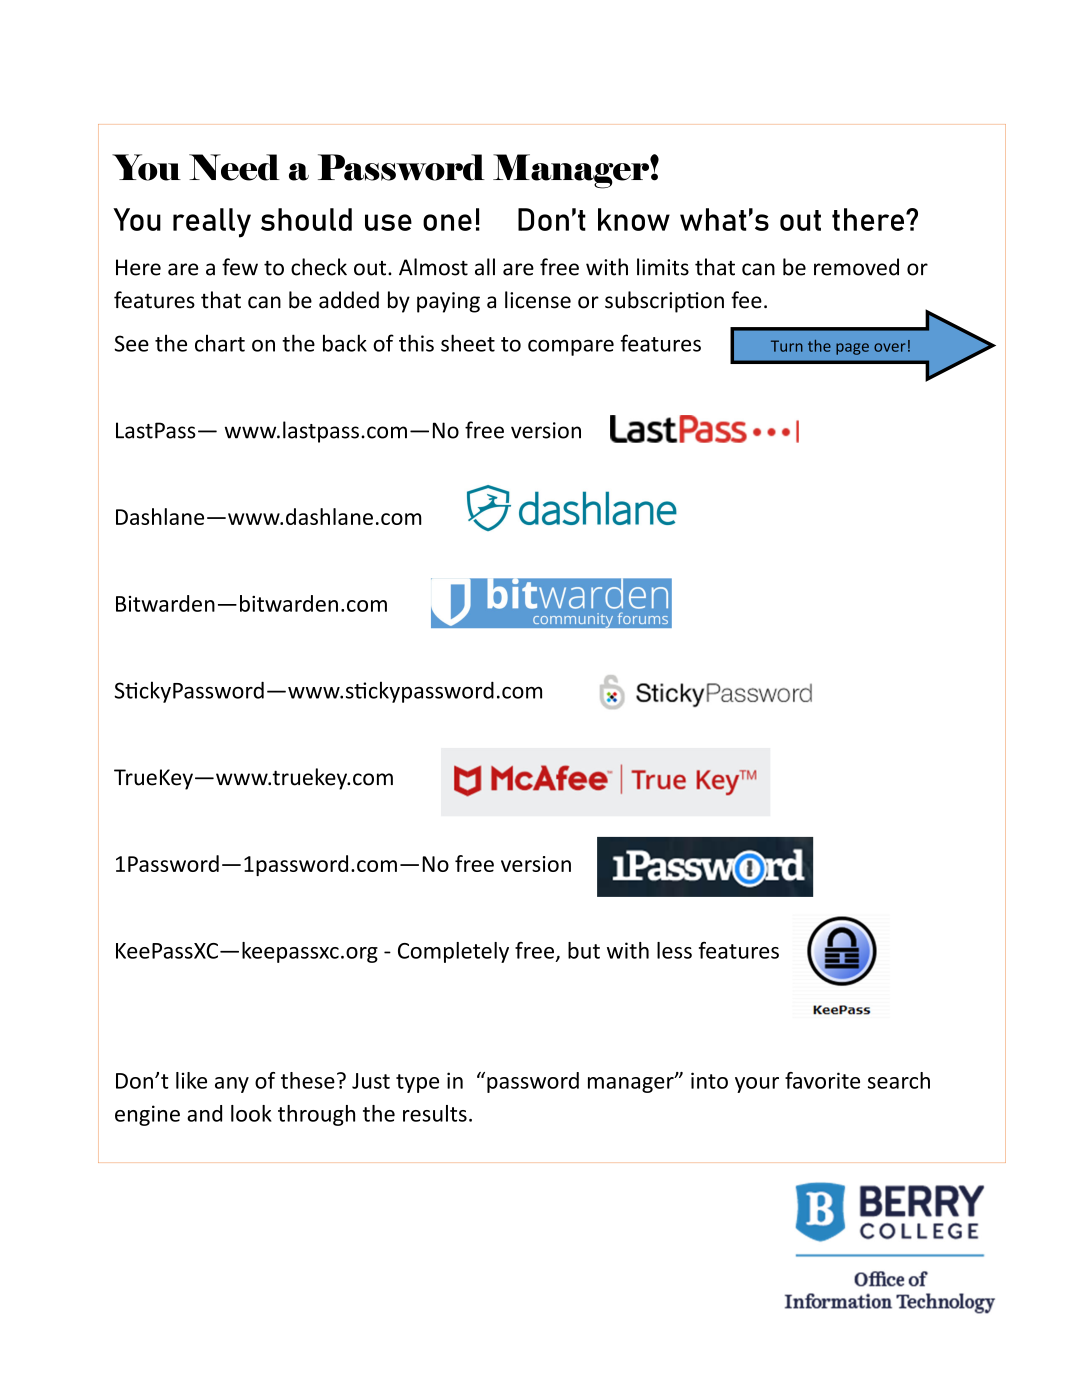 Image resolution: width=1070 pixels, height=1385 pixels. Describe the element at coordinates (220, 343) in the page. I see `chart` at that location.
